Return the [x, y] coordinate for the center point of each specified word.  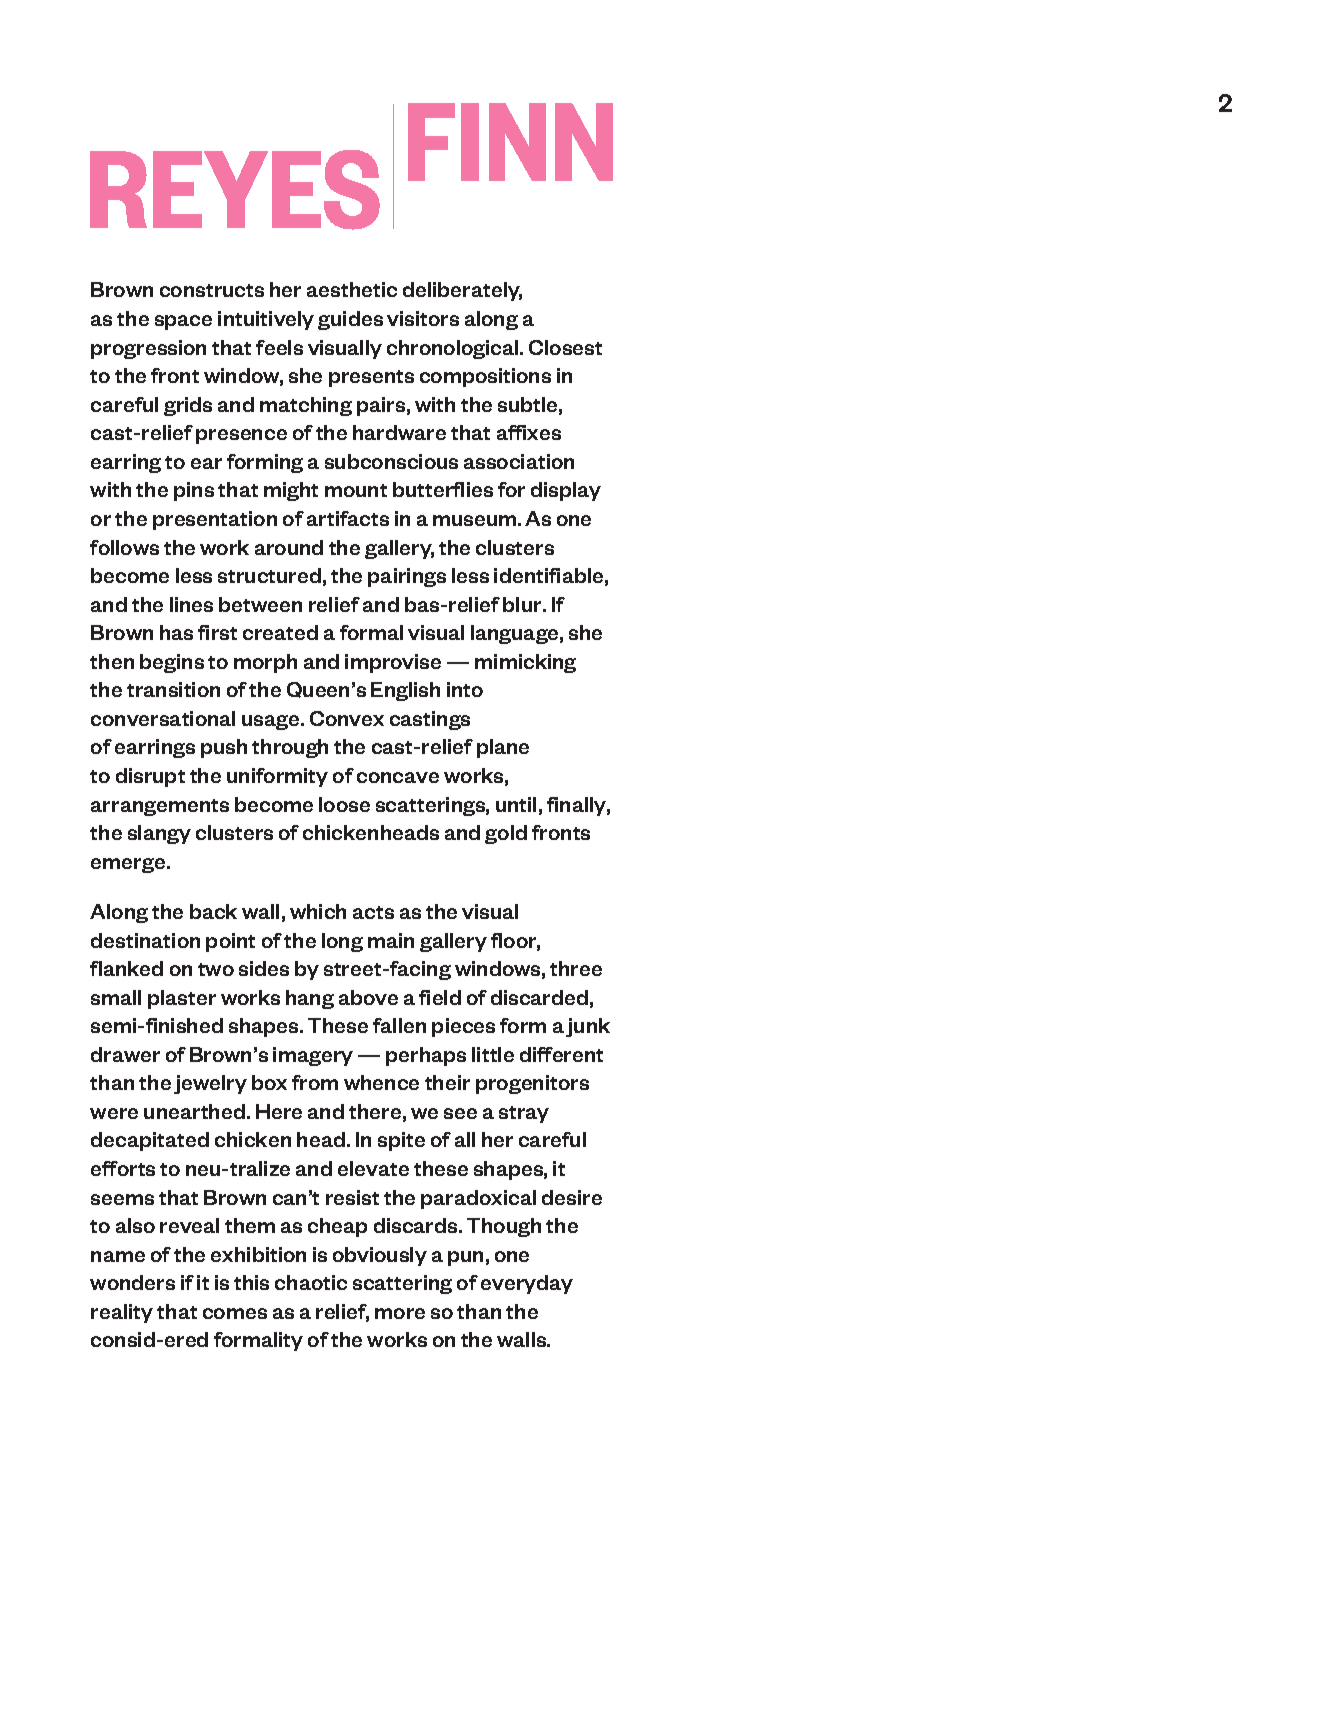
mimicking [525, 663]
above [368, 997]
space [183, 322]
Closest [565, 347]
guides [350, 320]
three [576, 968]
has [176, 632]
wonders [132, 1282]
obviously [380, 1256]
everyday [527, 1284]
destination [145, 940]
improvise [393, 663]
